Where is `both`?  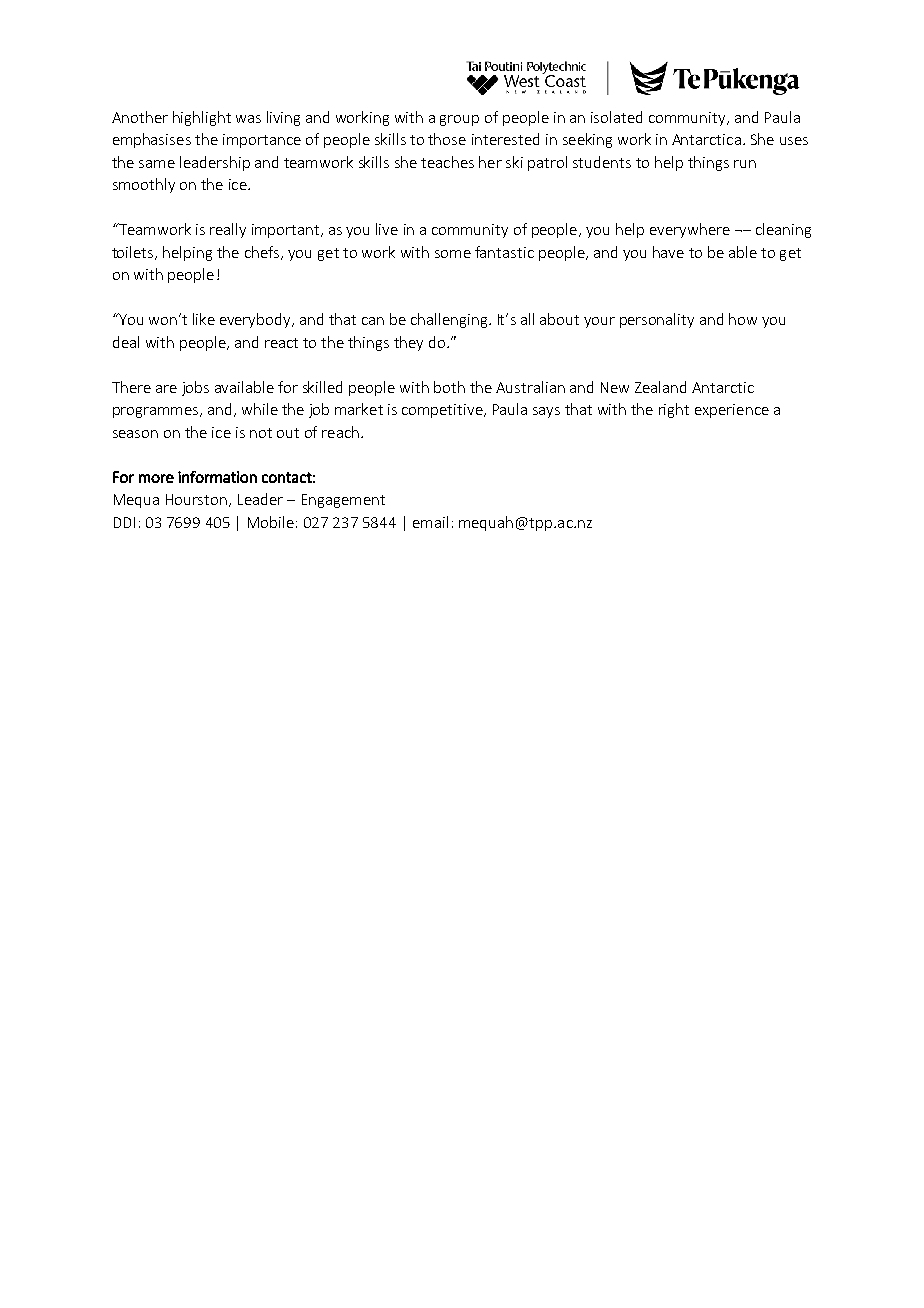
both is located at coordinates (449, 387).
